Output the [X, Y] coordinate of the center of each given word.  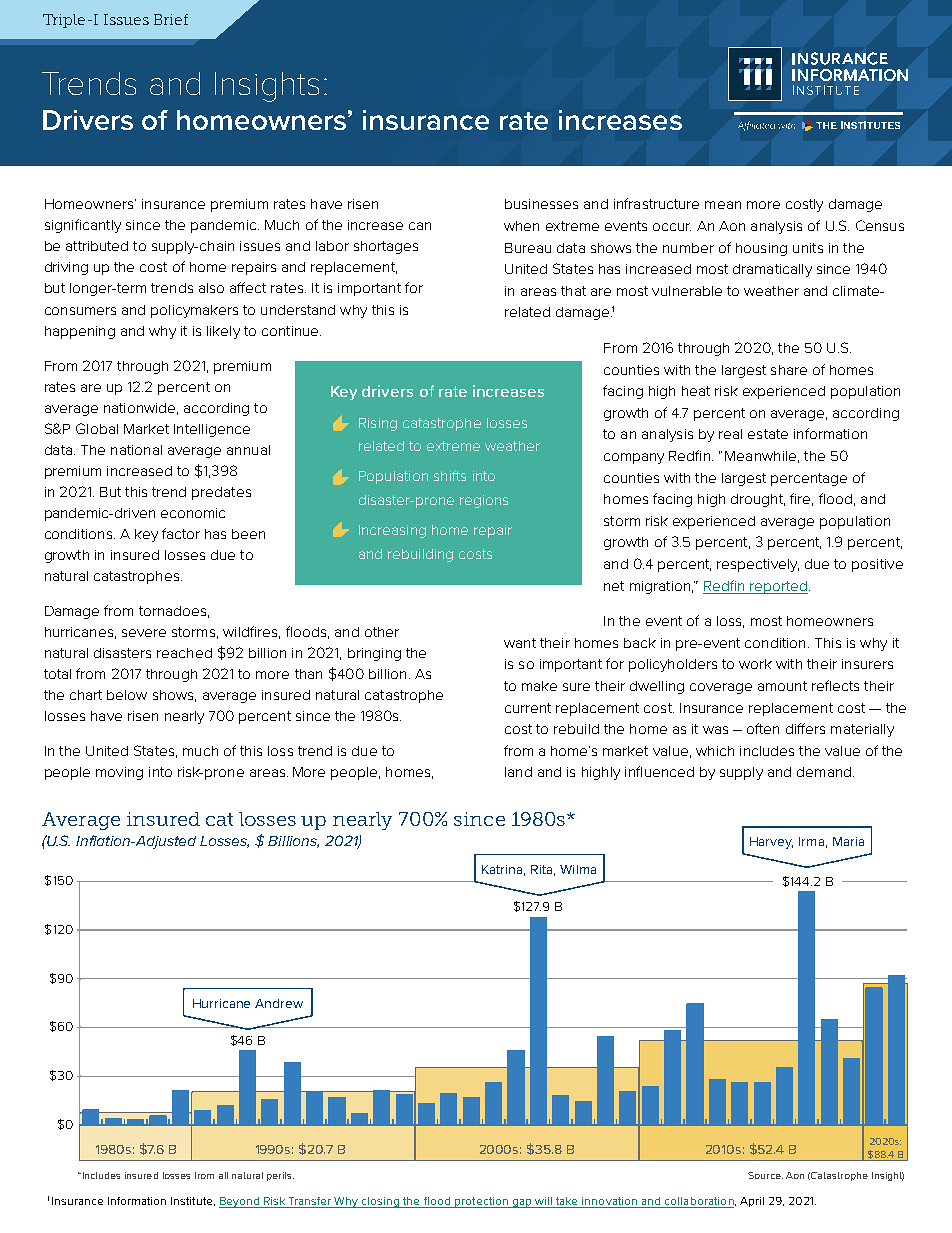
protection [481, 1202]
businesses [541, 204]
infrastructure [656, 203]
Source [765, 1175]
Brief [171, 19]
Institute [193, 1201]
